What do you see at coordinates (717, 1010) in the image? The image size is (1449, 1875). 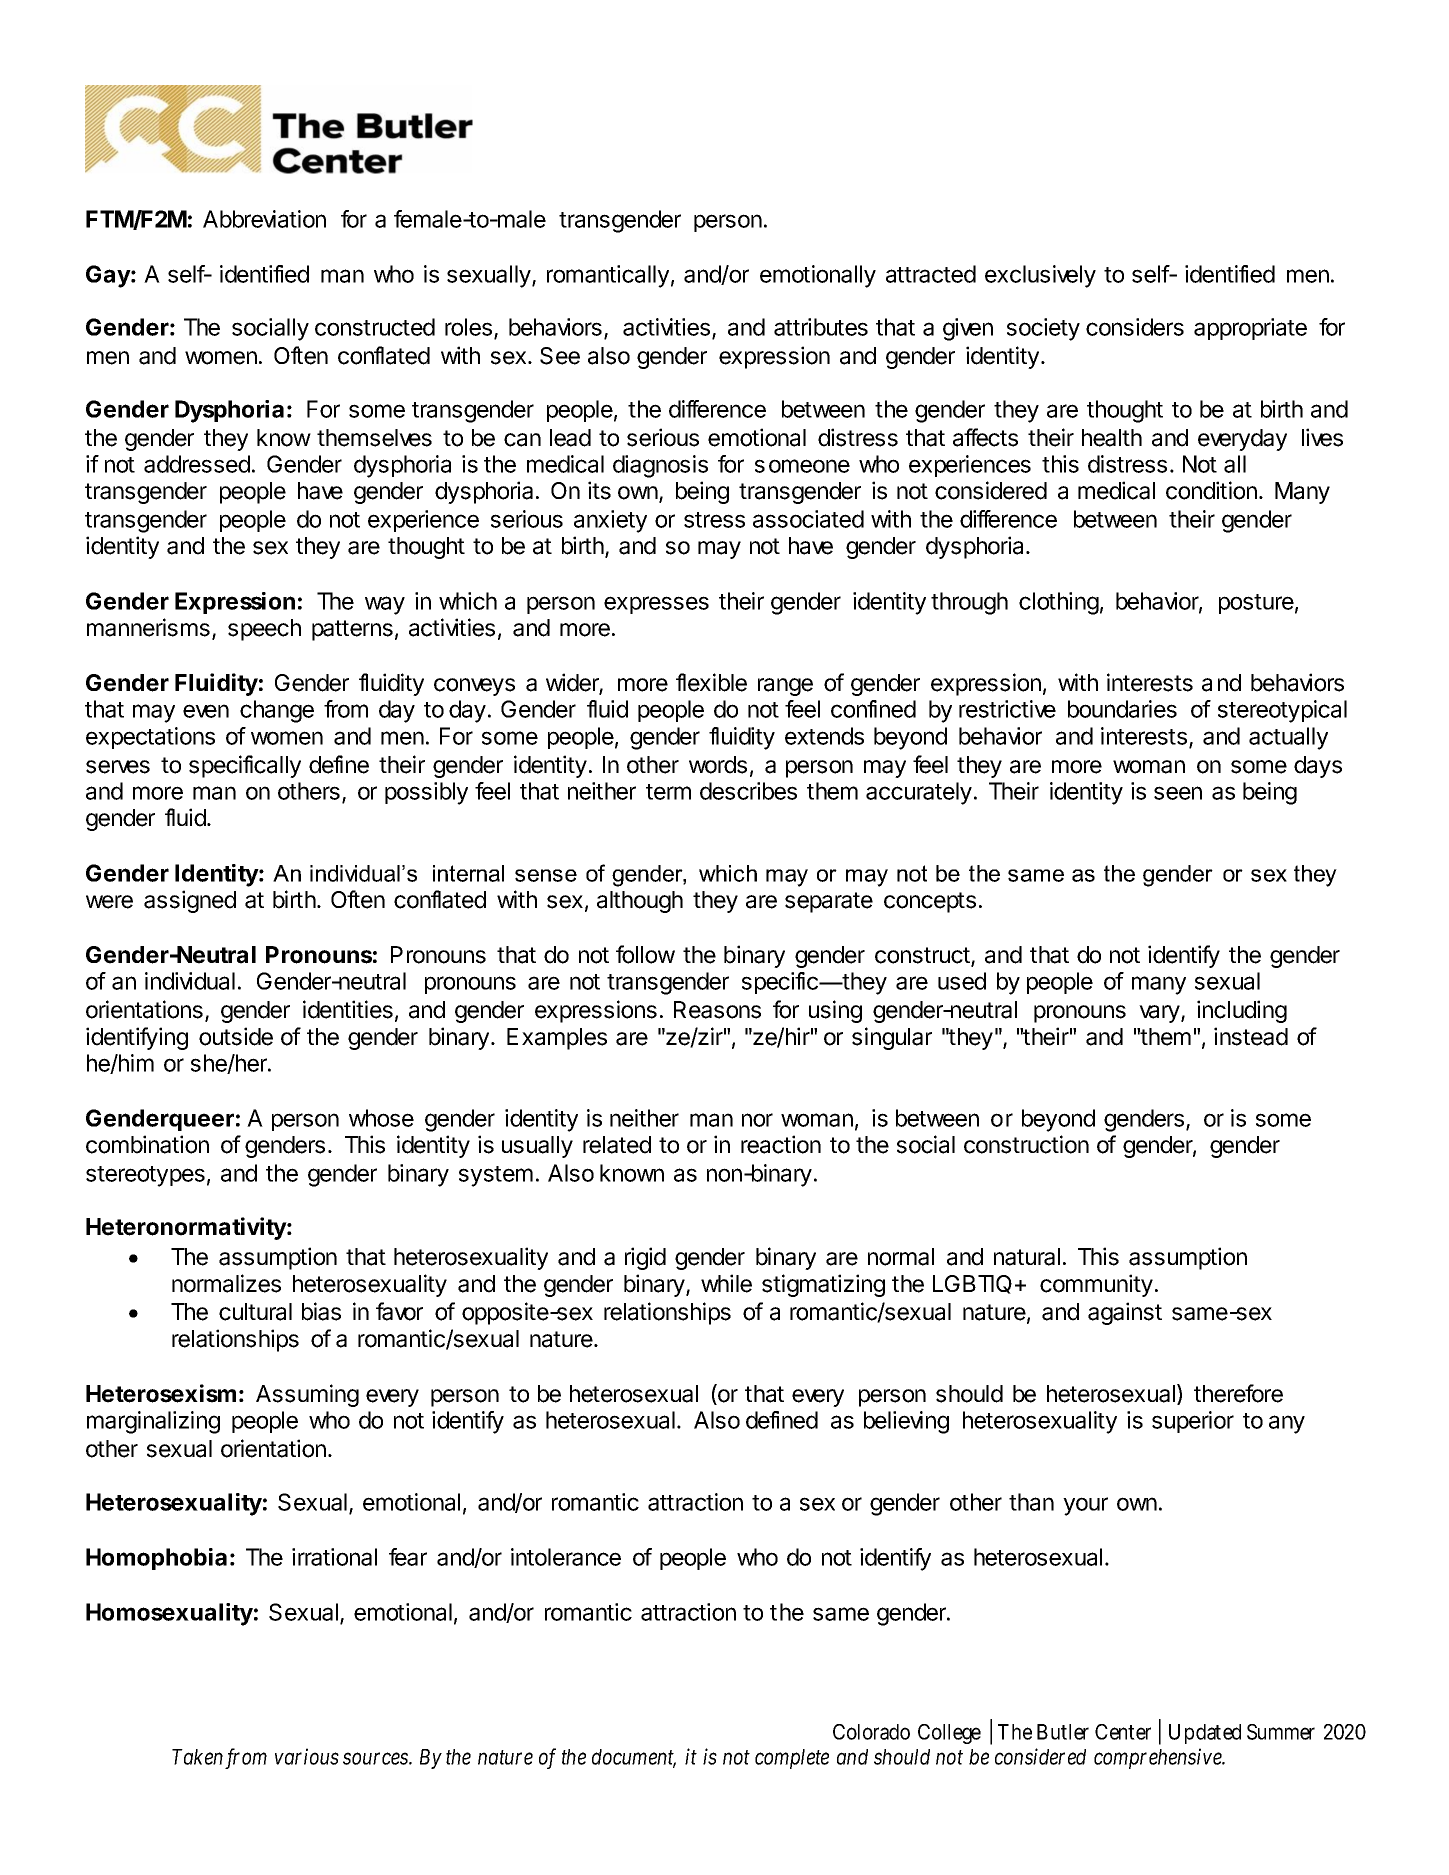 I see `Reasons` at bounding box center [717, 1010].
